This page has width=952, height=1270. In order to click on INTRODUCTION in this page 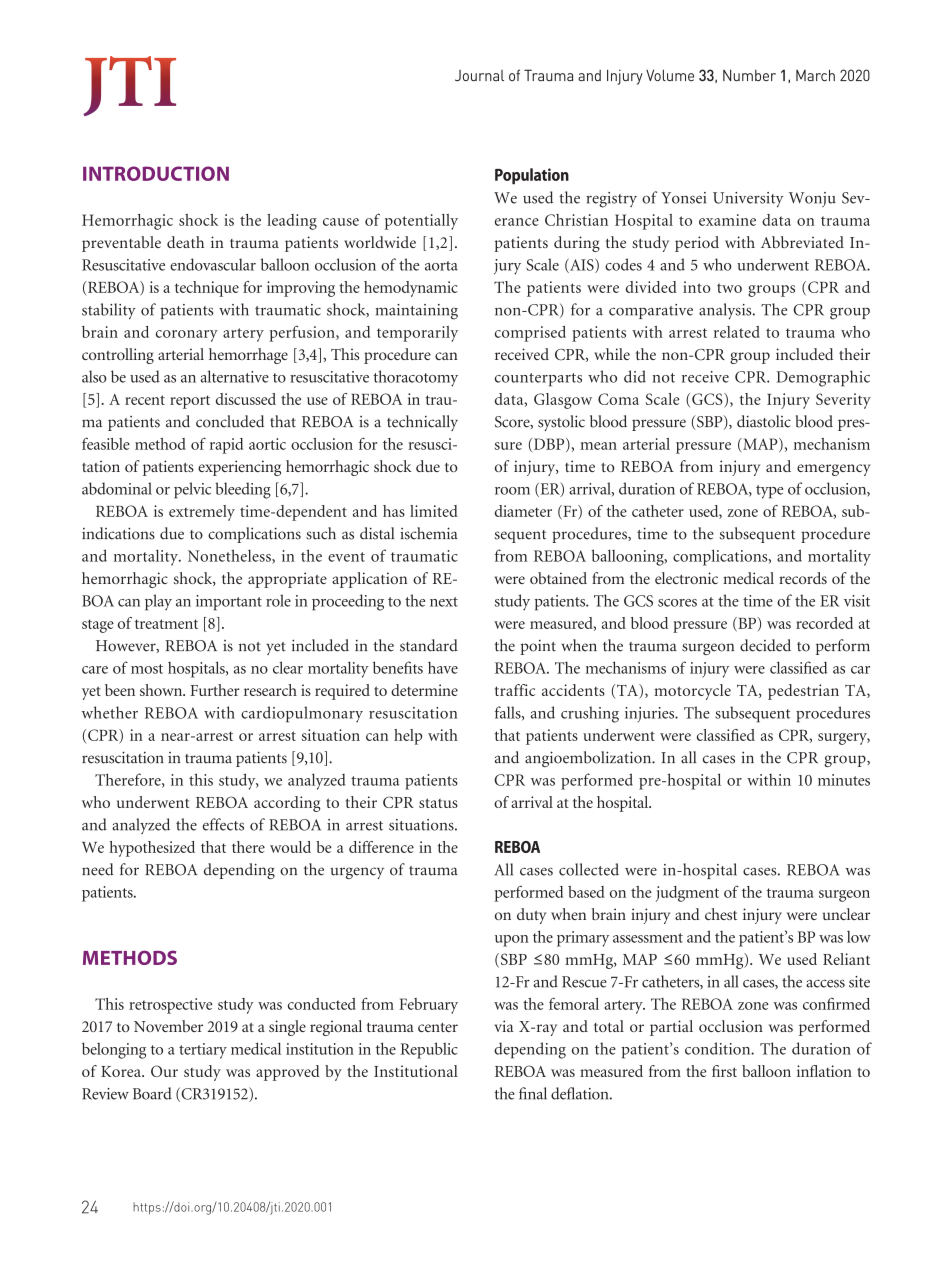, I will do `click(156, 173)`.
